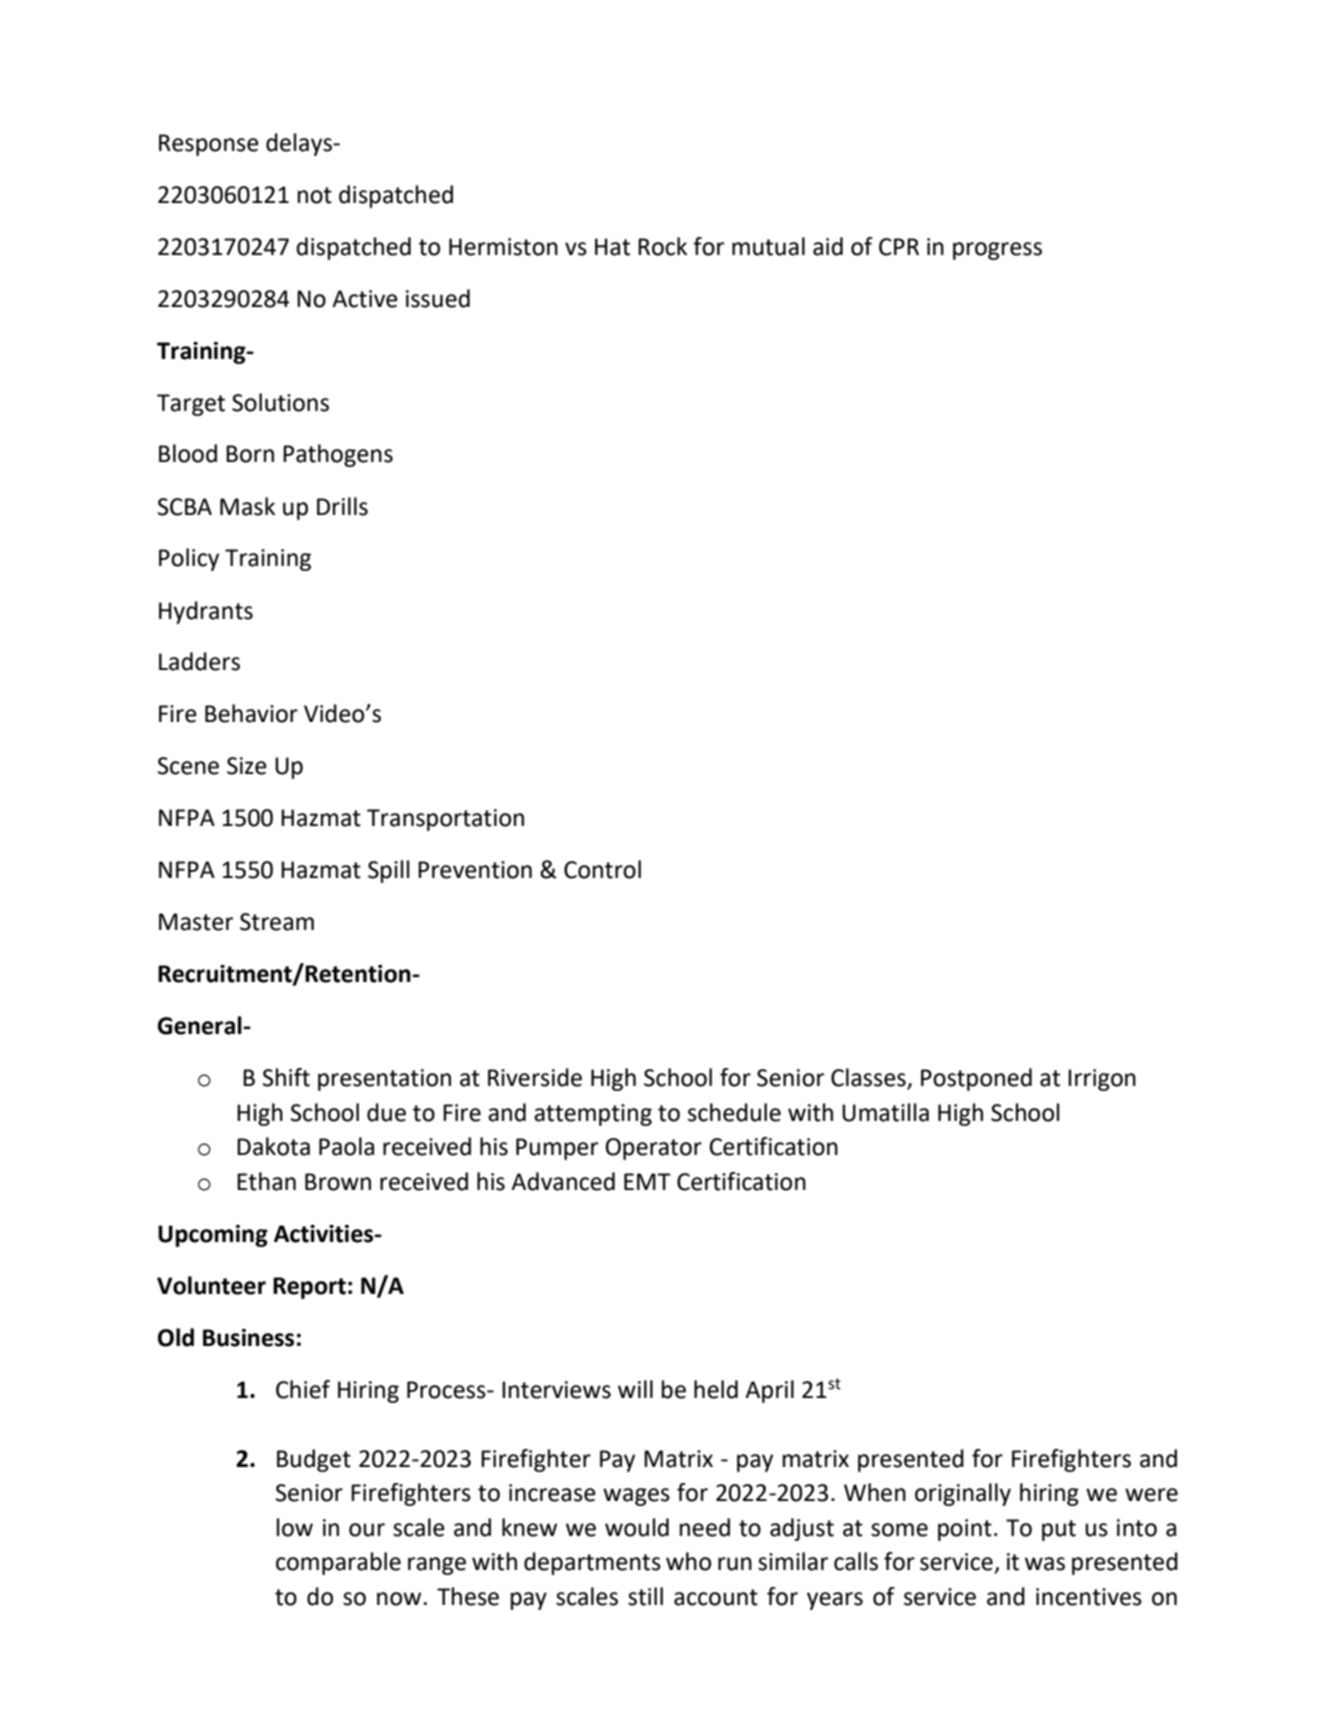 Image resolution: width=1336 pixels, height=1729 pixels. Describe the element at coordinates (662, 246) in the screenshot. I see `Rock` at that location.
